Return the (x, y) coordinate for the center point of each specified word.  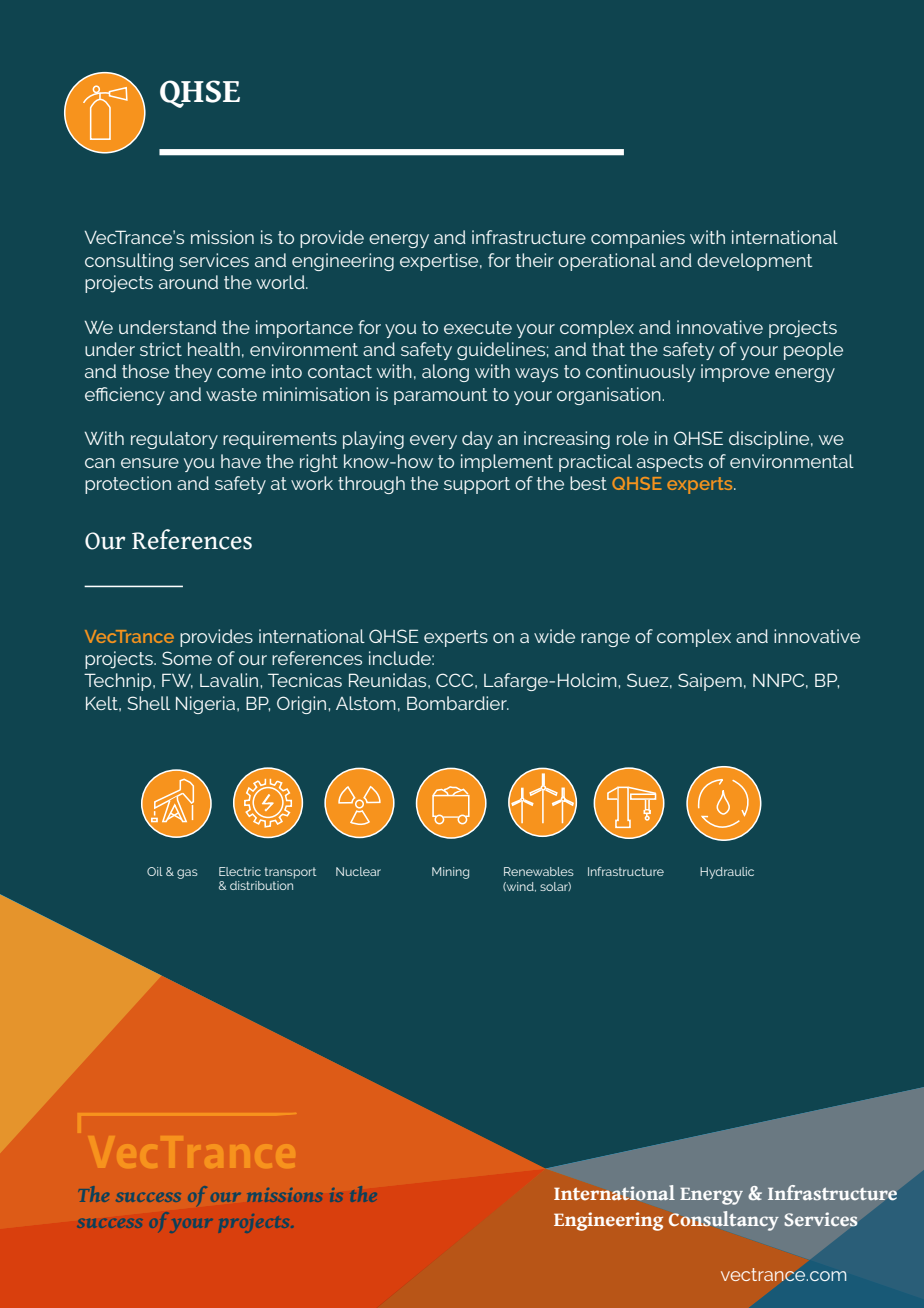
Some (187, 658)
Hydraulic (727, 873)
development (755, 262)
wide (554, 636)
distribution (261, 885)
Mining (450, 873)
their (535, 260)
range (605, 640)
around (188, 282)
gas (187, 874)
